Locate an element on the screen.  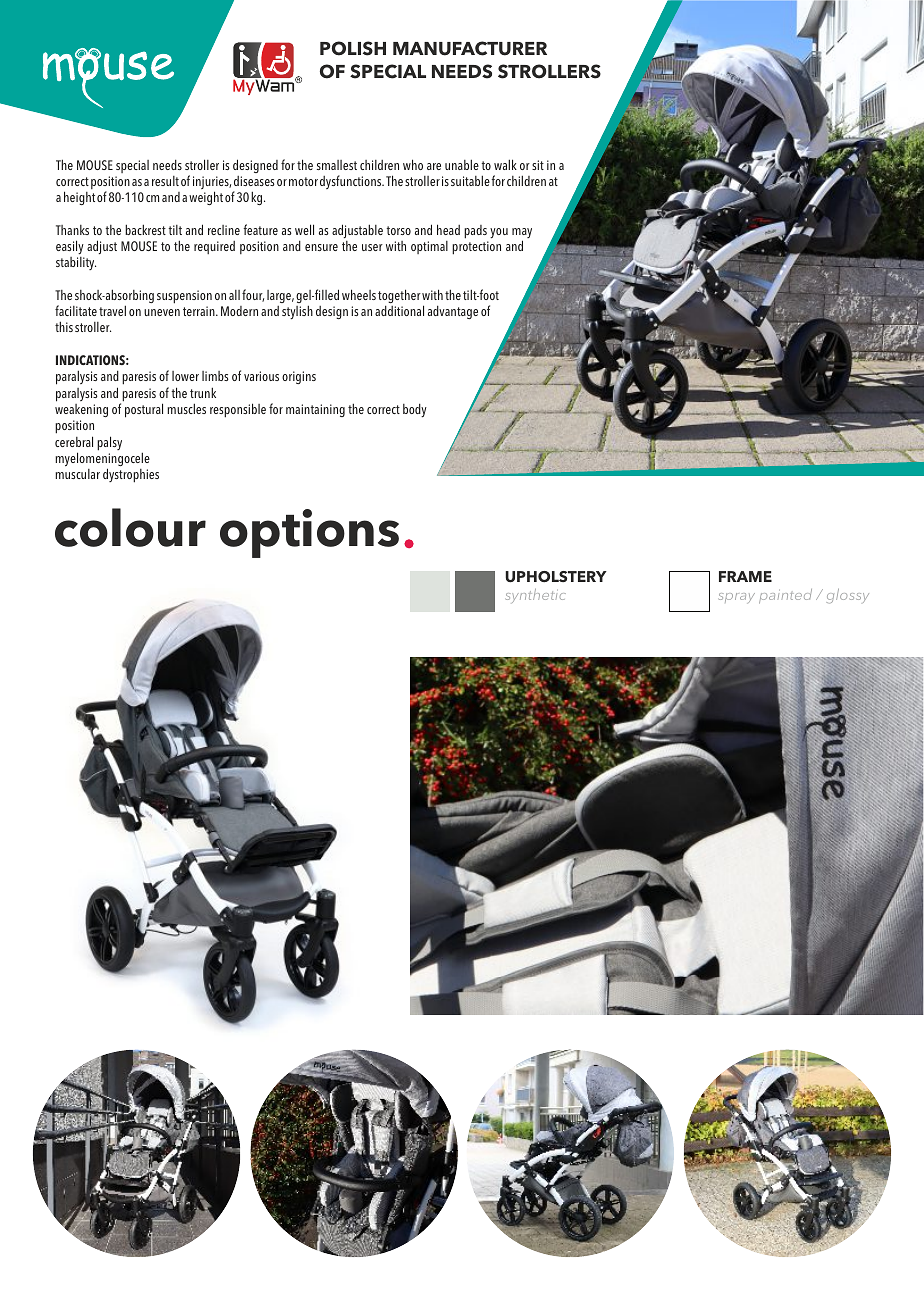
uneven is located at coordinates (162, 312).
